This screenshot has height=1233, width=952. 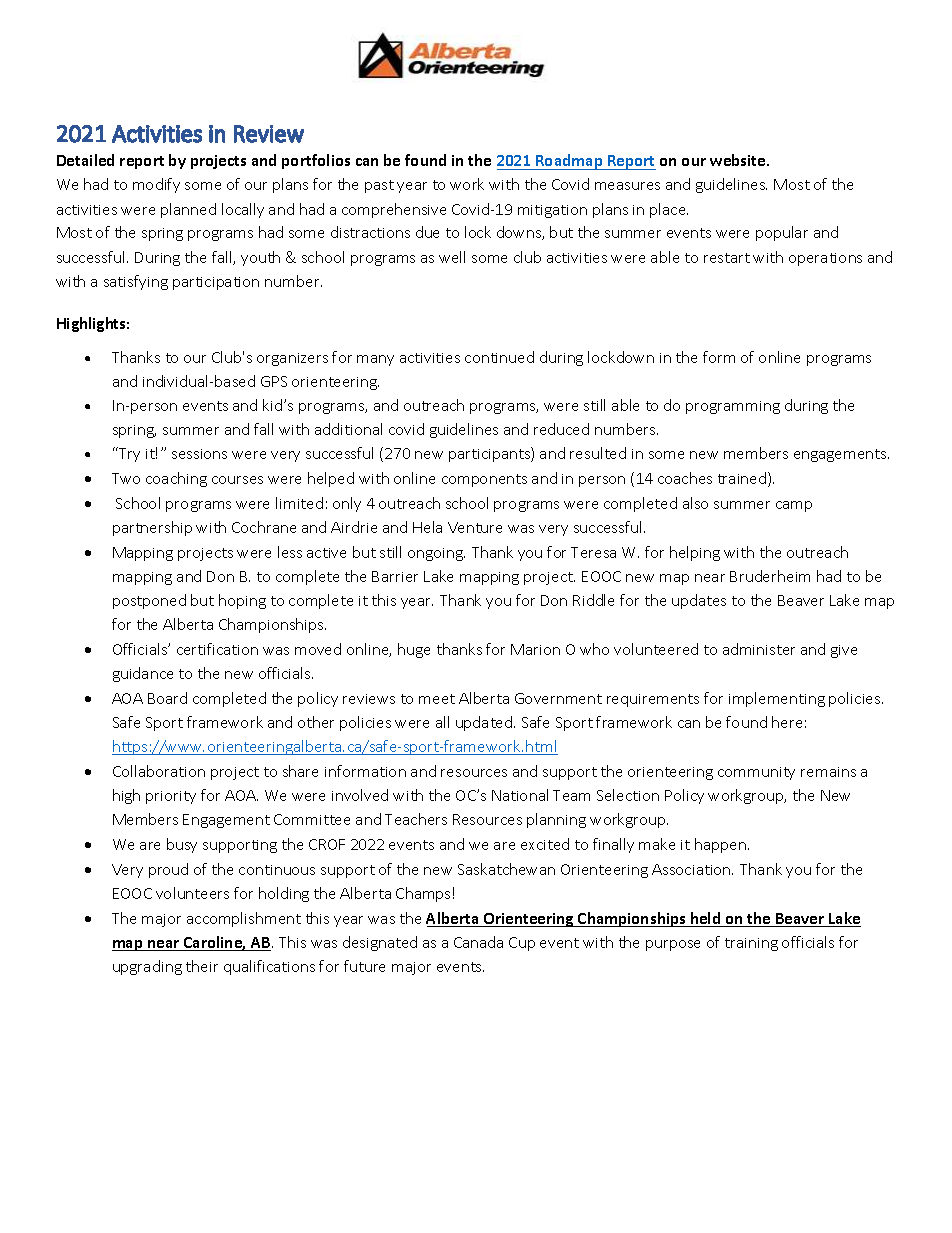 I want to click on Canada, so click(x=478, y=942).
